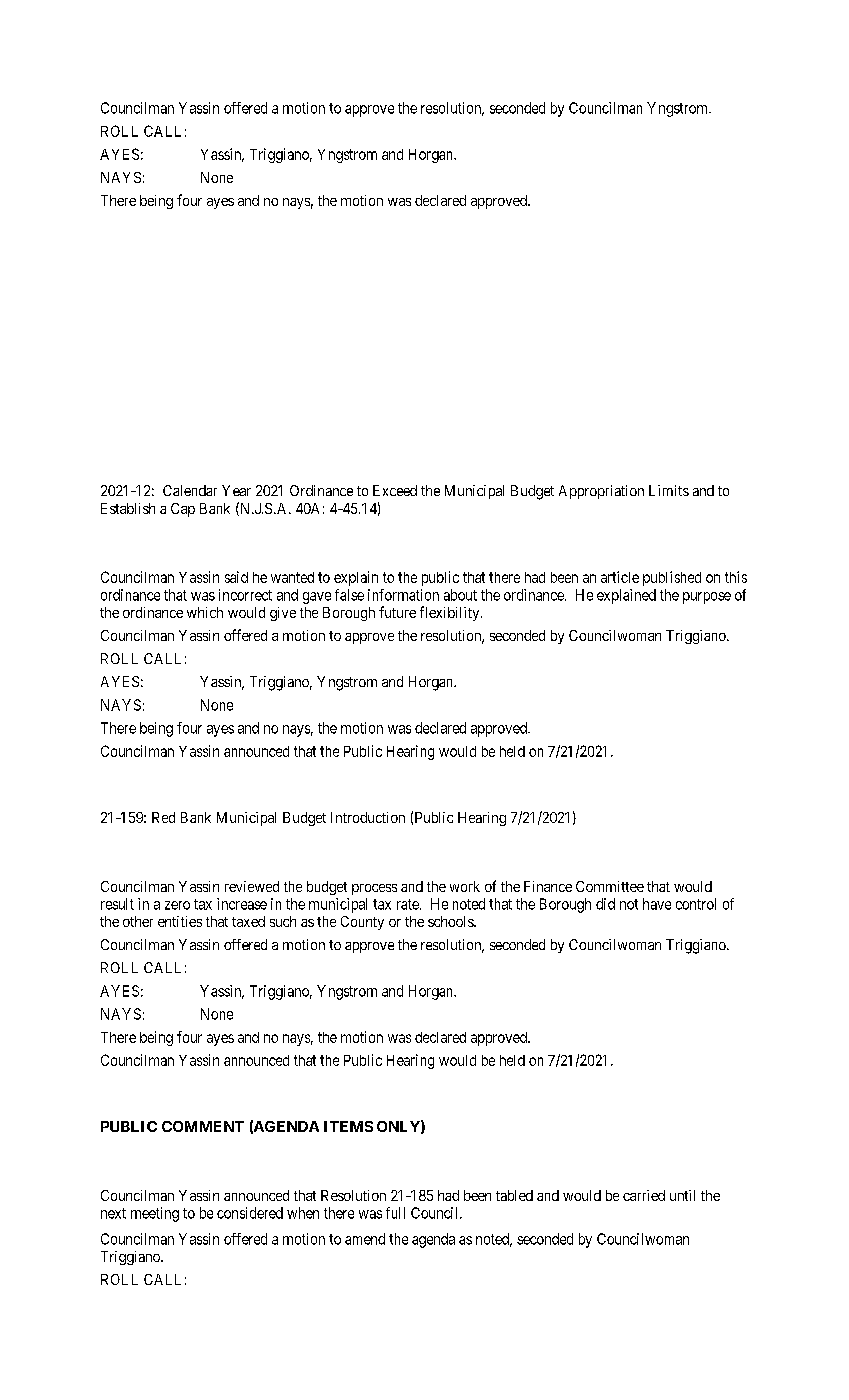 This screenshot has height=1400, width=849. Describe the element at coordinates (395, 490) in the screenshot. I see `Exceed` at that location.
